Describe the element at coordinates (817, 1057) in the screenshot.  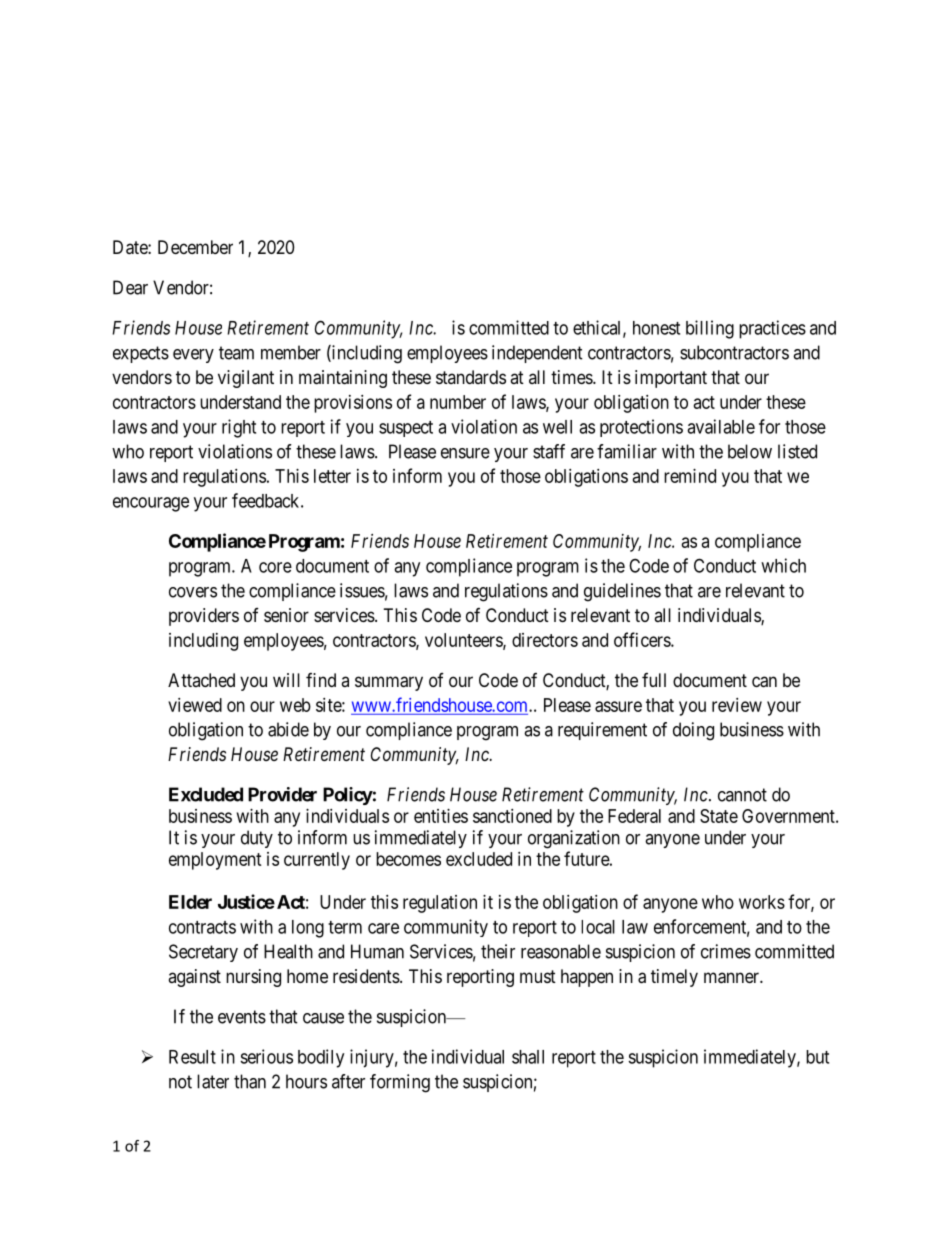
I see `but` at that location.
